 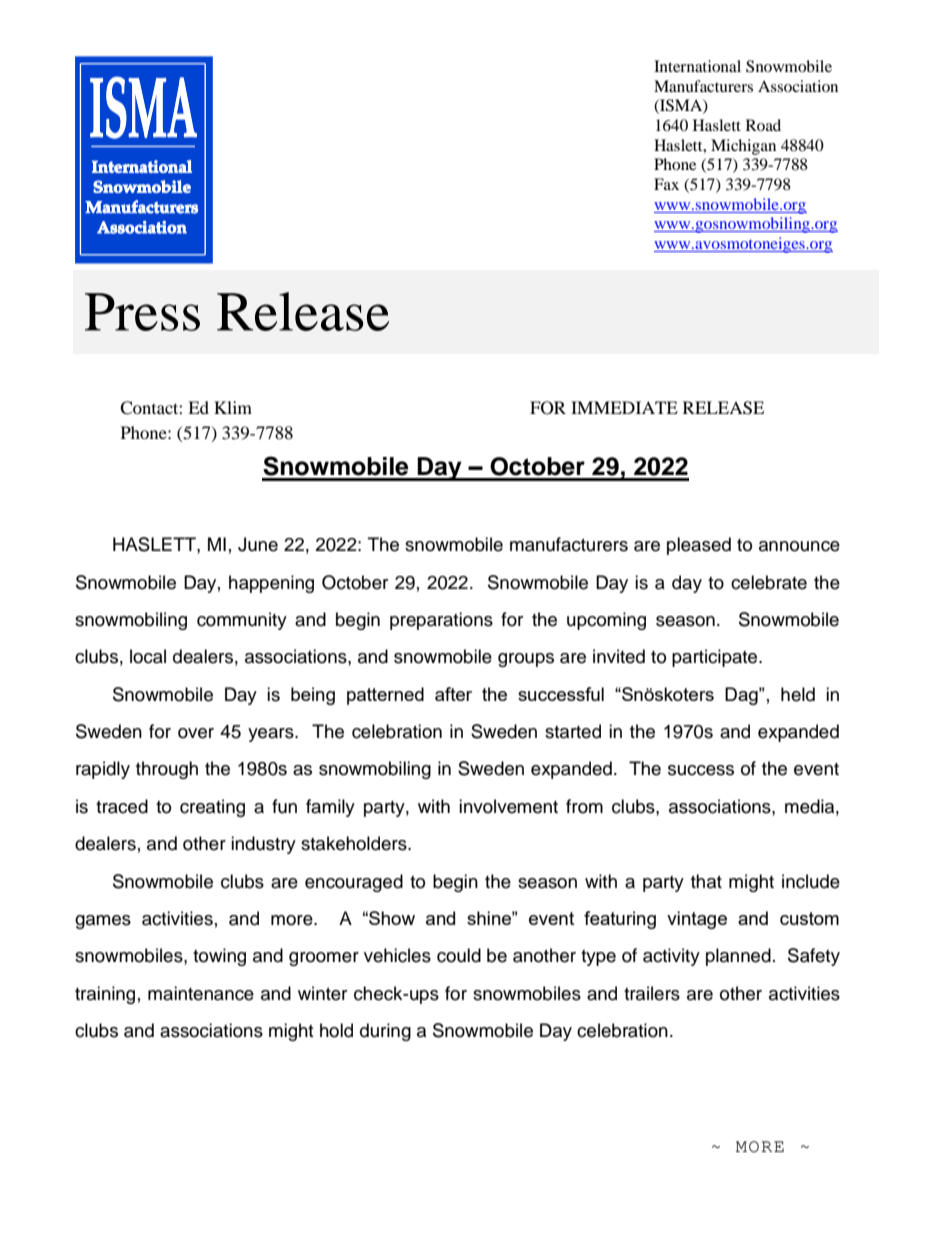 What do you see at coordinates (699, 546) in the document?
I see `pleased` at bounding box center [699, 546].
